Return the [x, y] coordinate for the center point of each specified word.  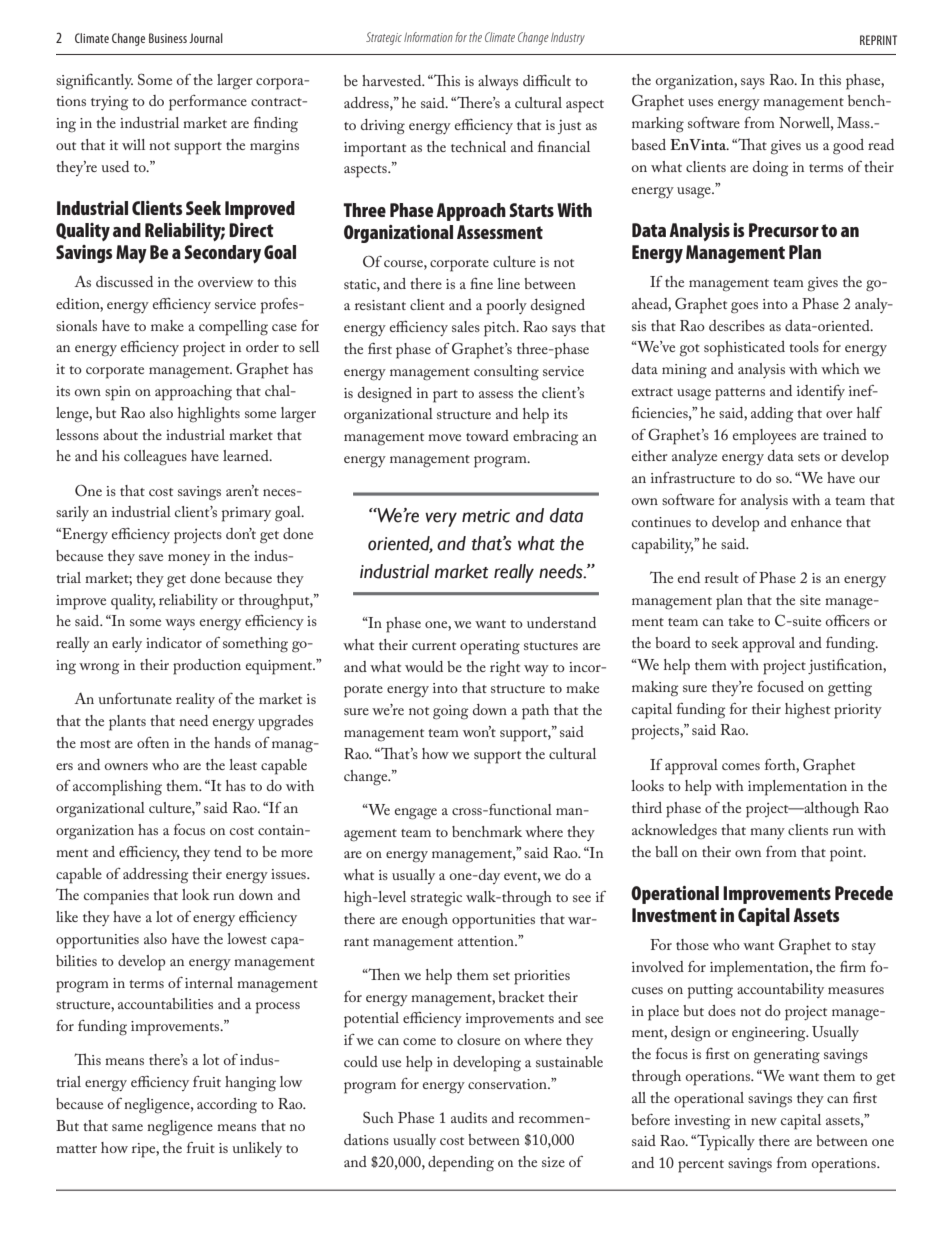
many [767, 833]
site [810, 600]
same [127, 1127]
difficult [547, 80]
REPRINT [878, 40]
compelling [233, 328]
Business [168, 38]
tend [228, 851]
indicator [174, 642]
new [764, 1121]
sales [466, 326]
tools [804, 346]
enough [425, 921]
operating [490, 647]
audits [469, 1117]
